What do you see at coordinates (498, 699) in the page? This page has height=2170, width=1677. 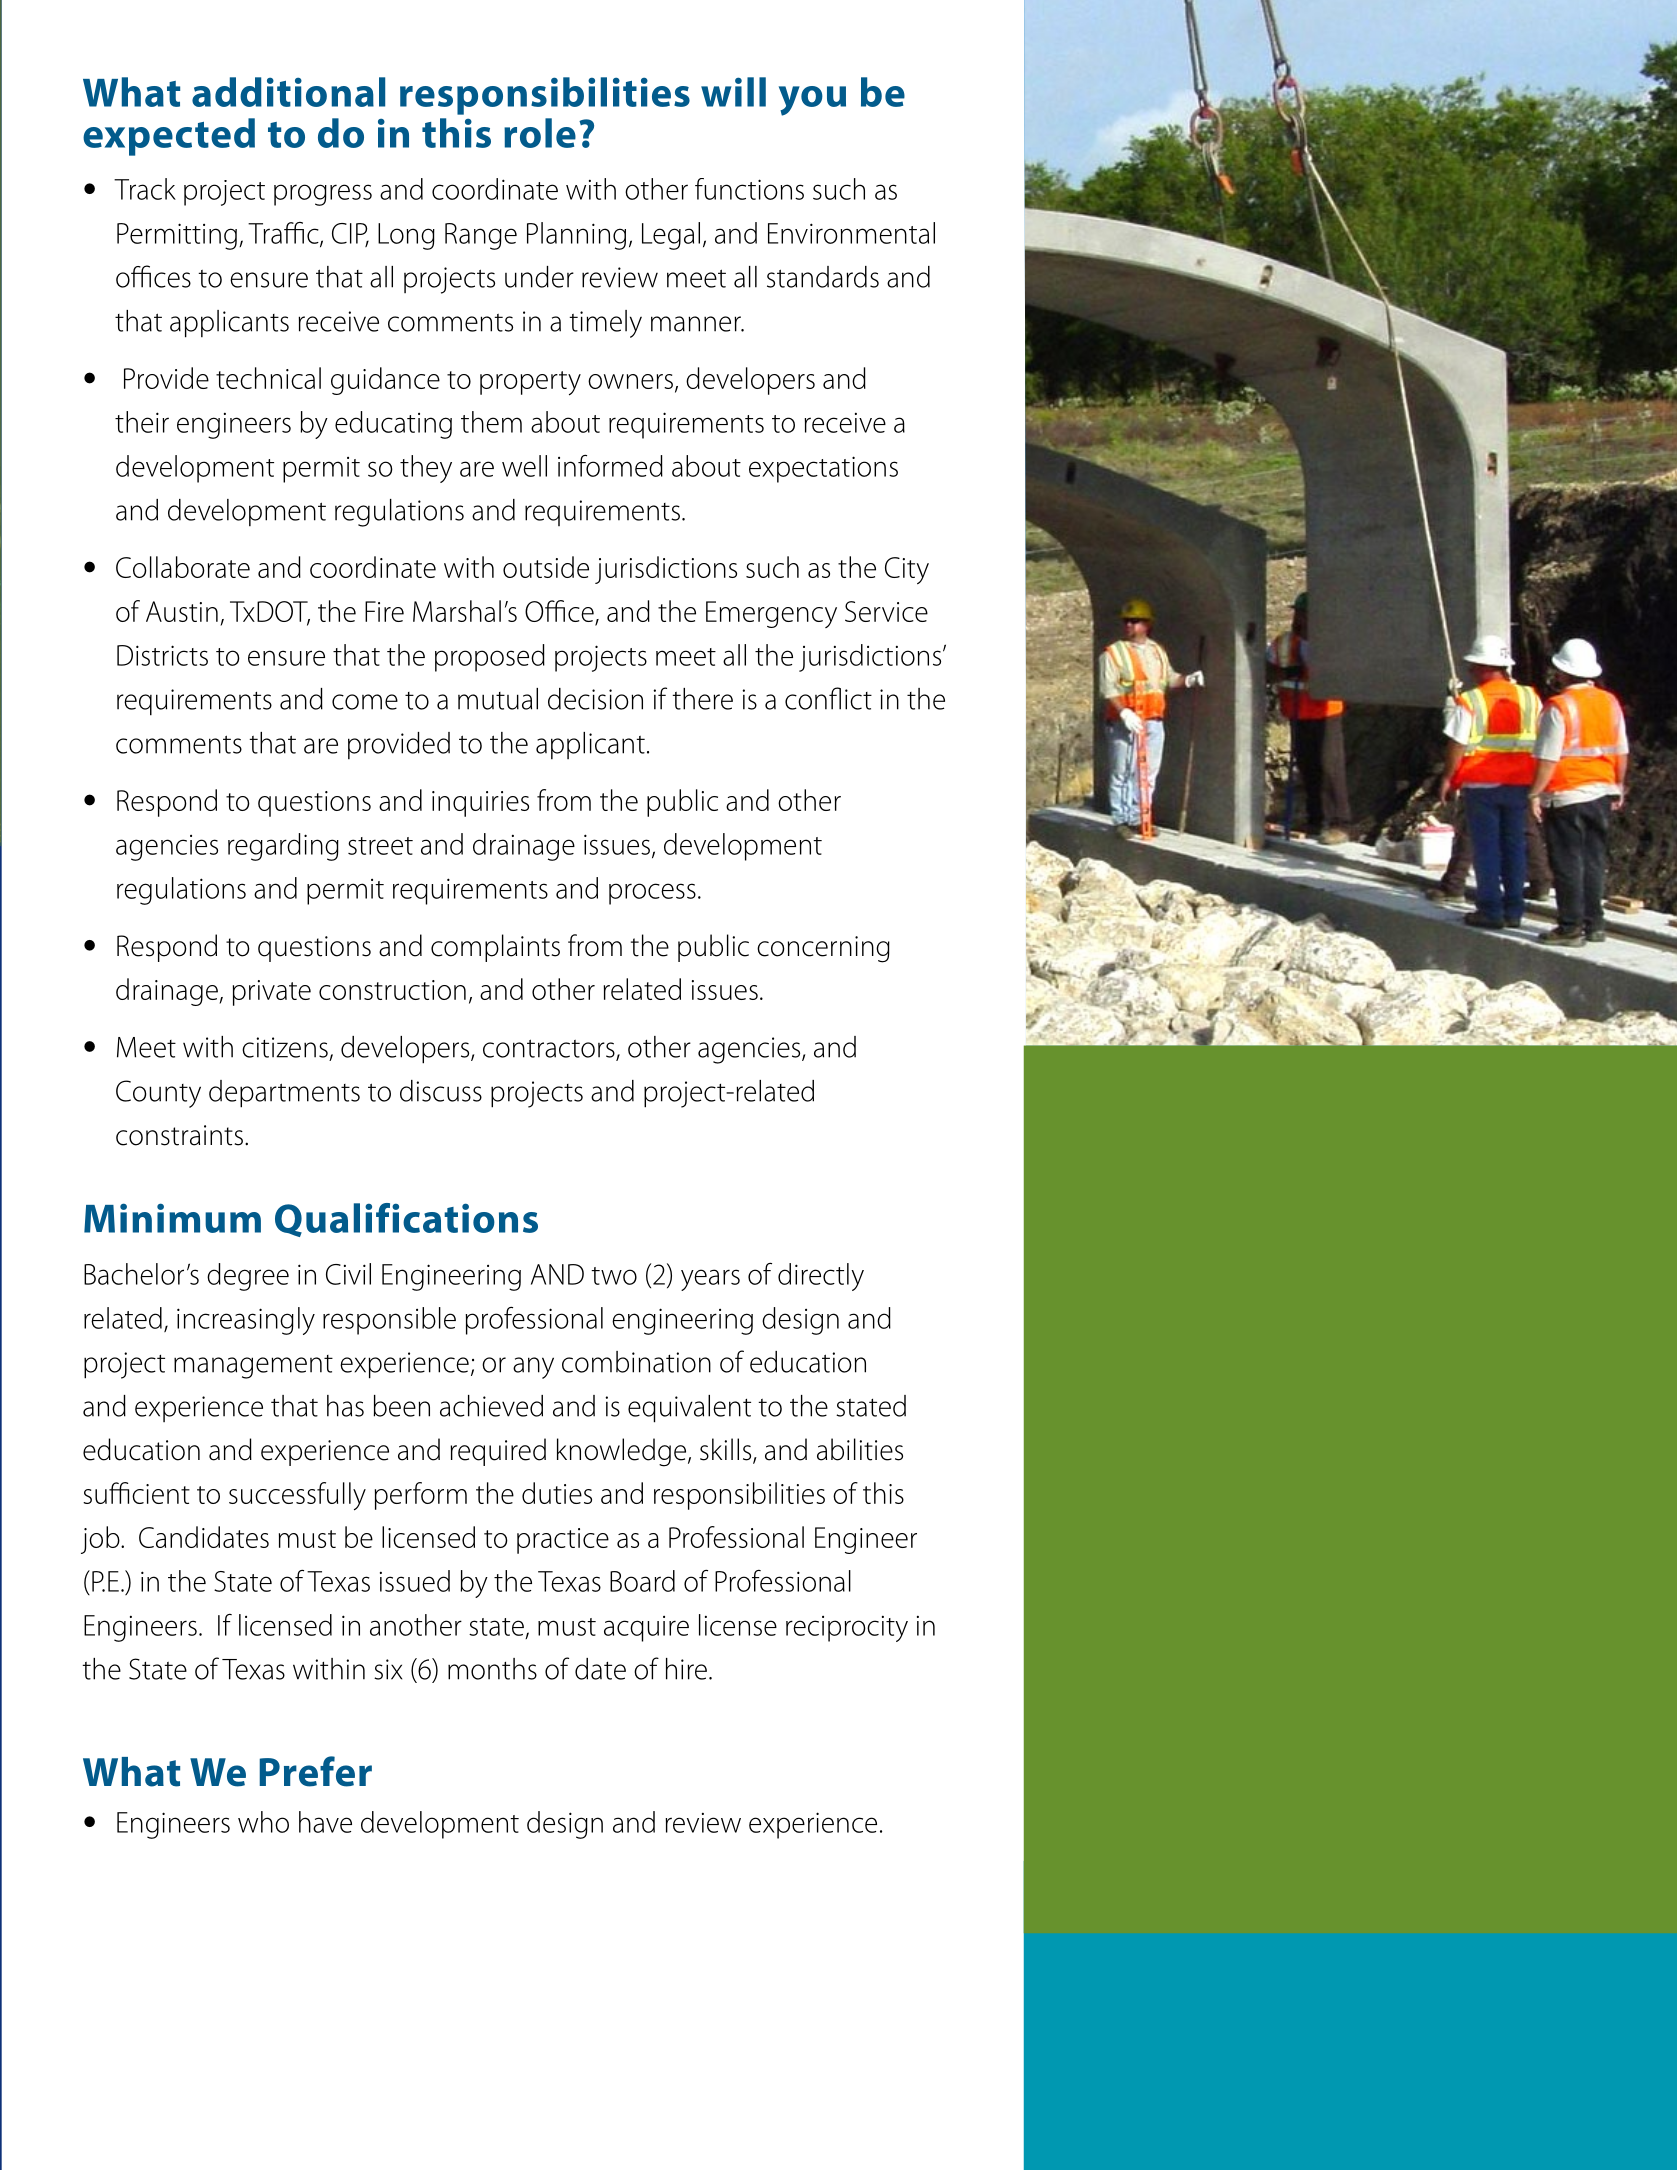 I see `mutual` at bounding box center [498, 699].
